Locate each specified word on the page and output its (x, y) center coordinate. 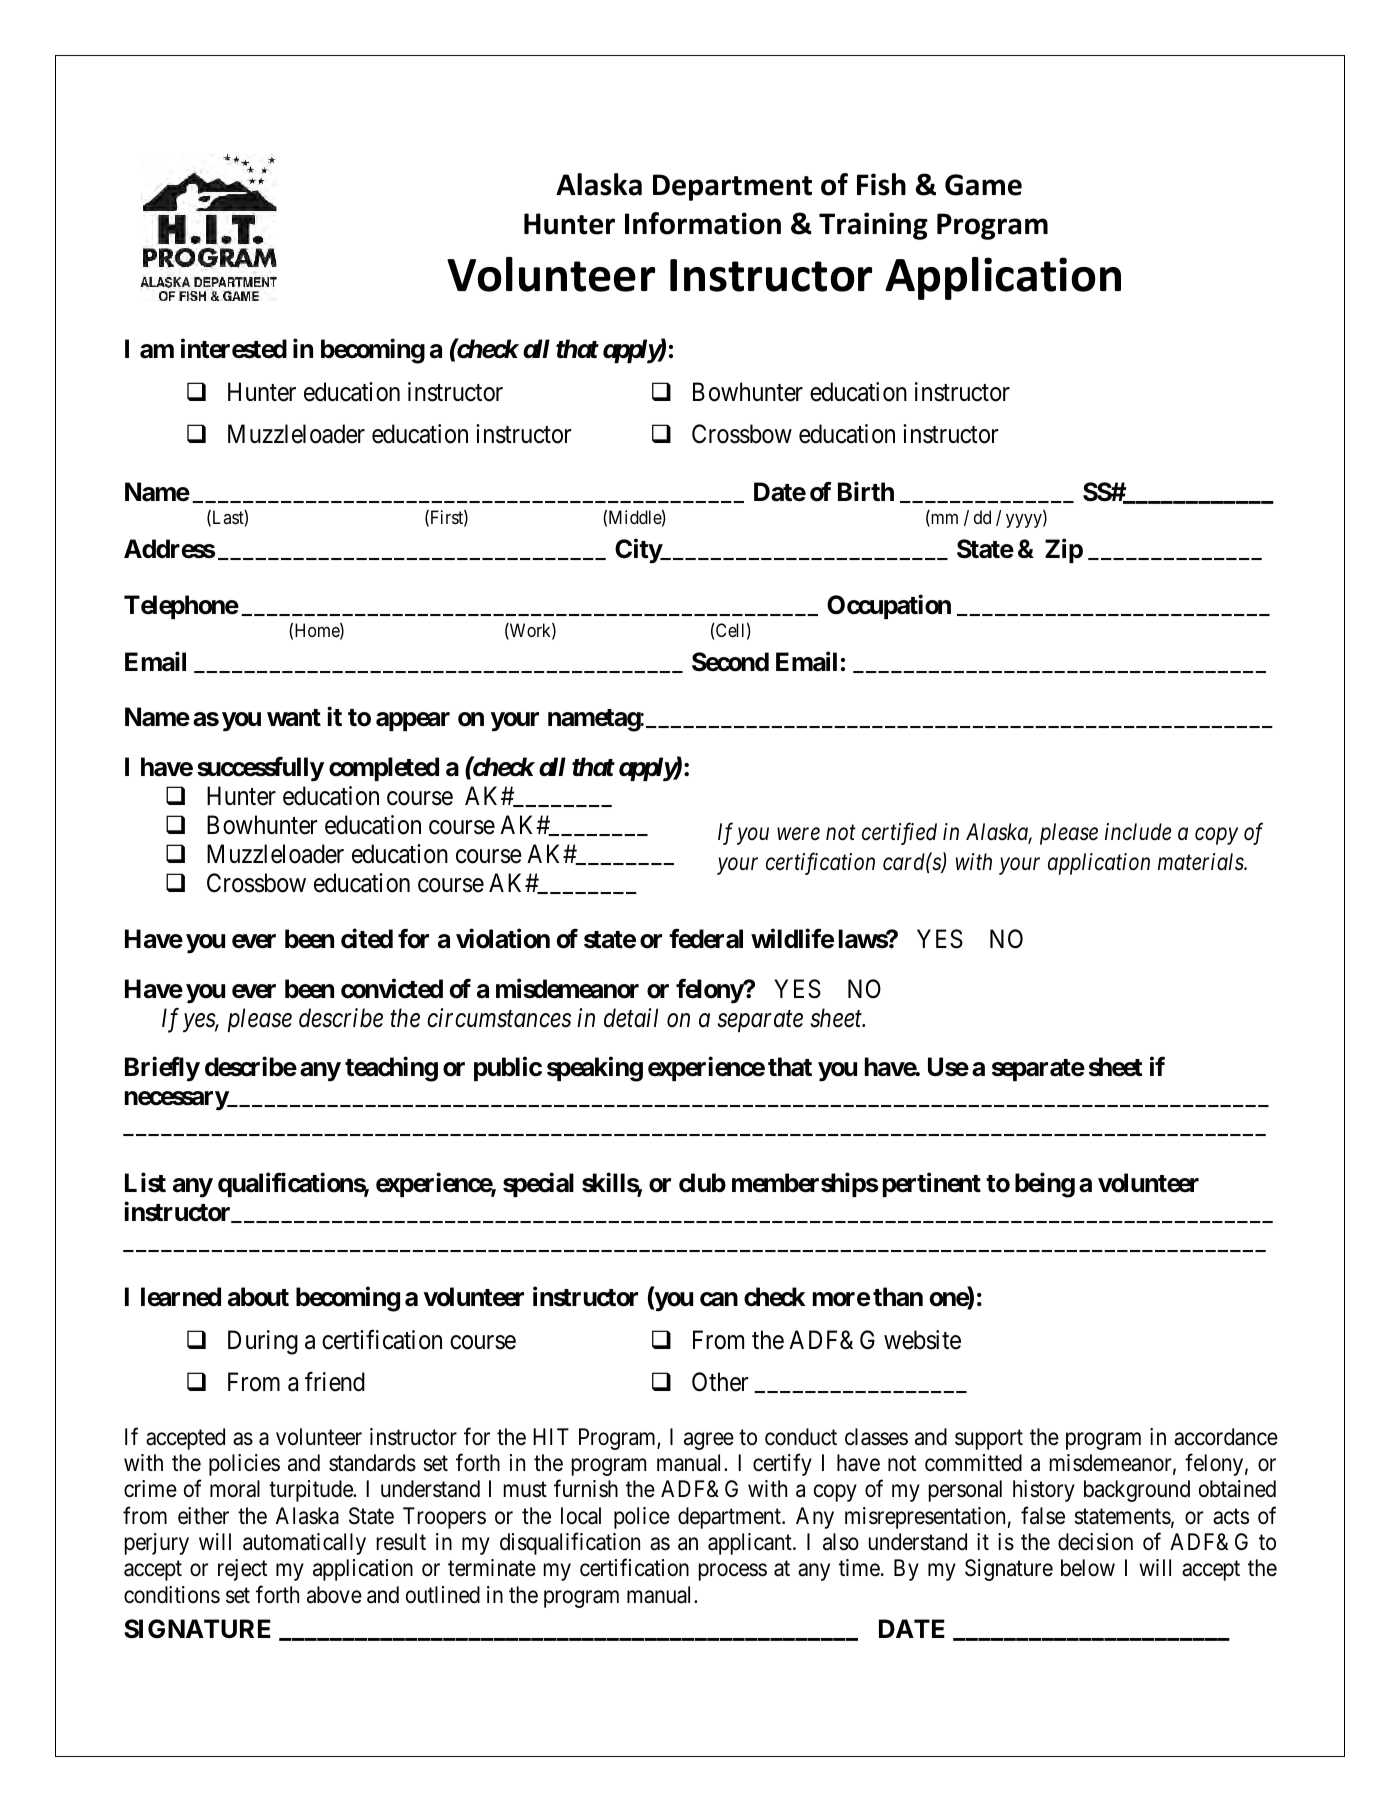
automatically (304, 1544)
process (733, 1572)
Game (983, 185)
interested (234, 349)
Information (703, 223)
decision (1095, 1542)
